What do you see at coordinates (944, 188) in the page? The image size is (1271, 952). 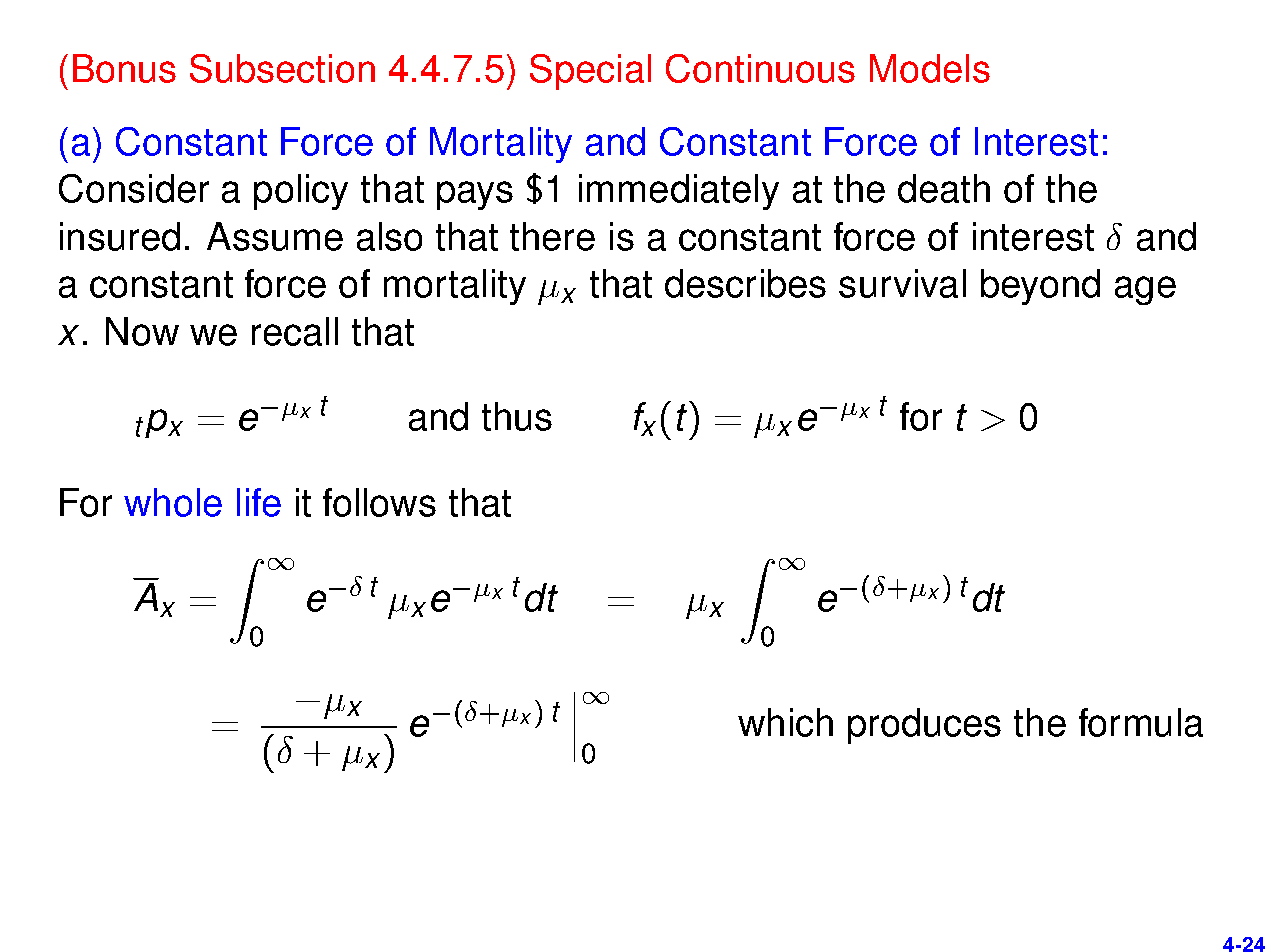 I see `death` at bounding box center [944, 188].
